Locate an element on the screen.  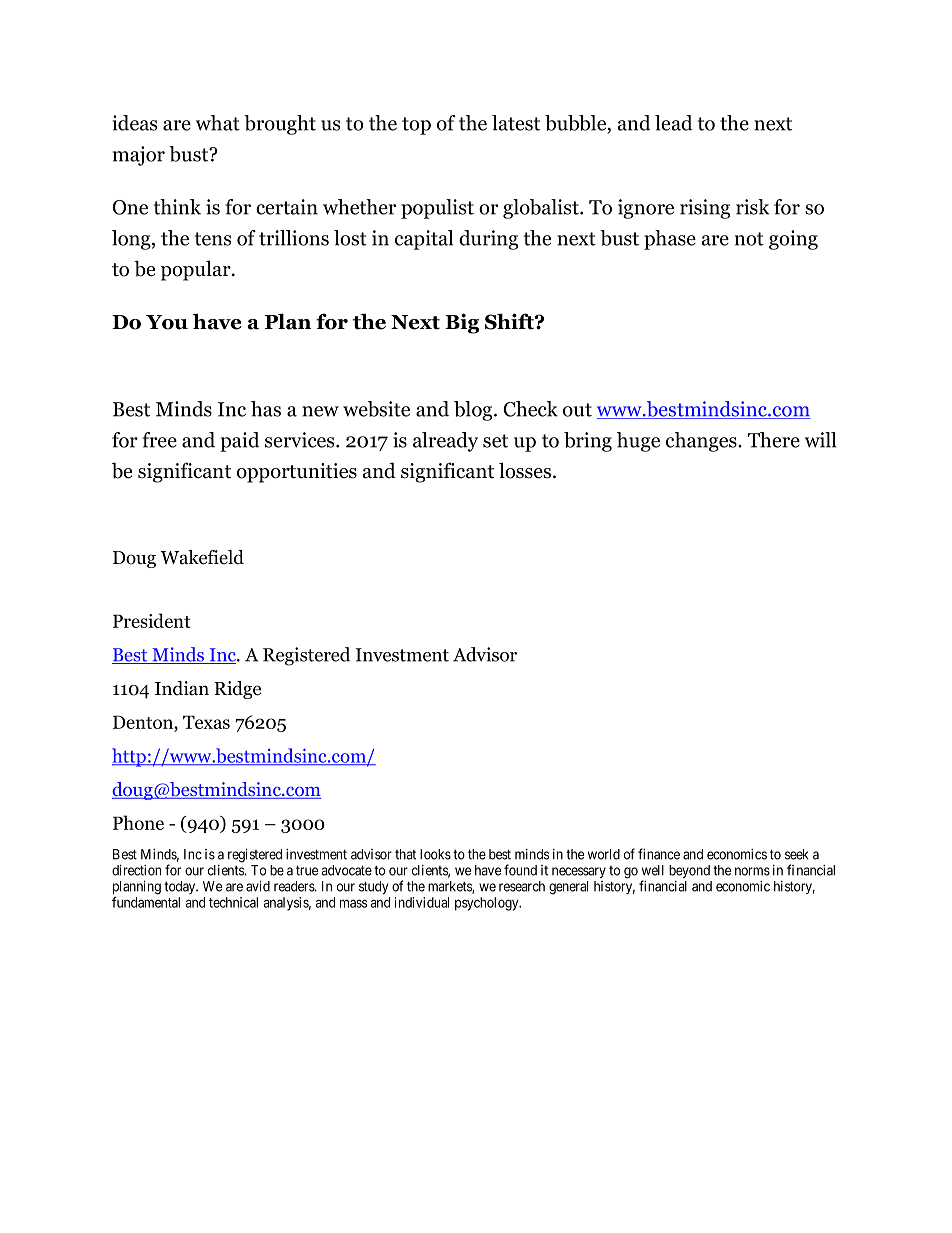
seek is located at coordinates (796, 854).
